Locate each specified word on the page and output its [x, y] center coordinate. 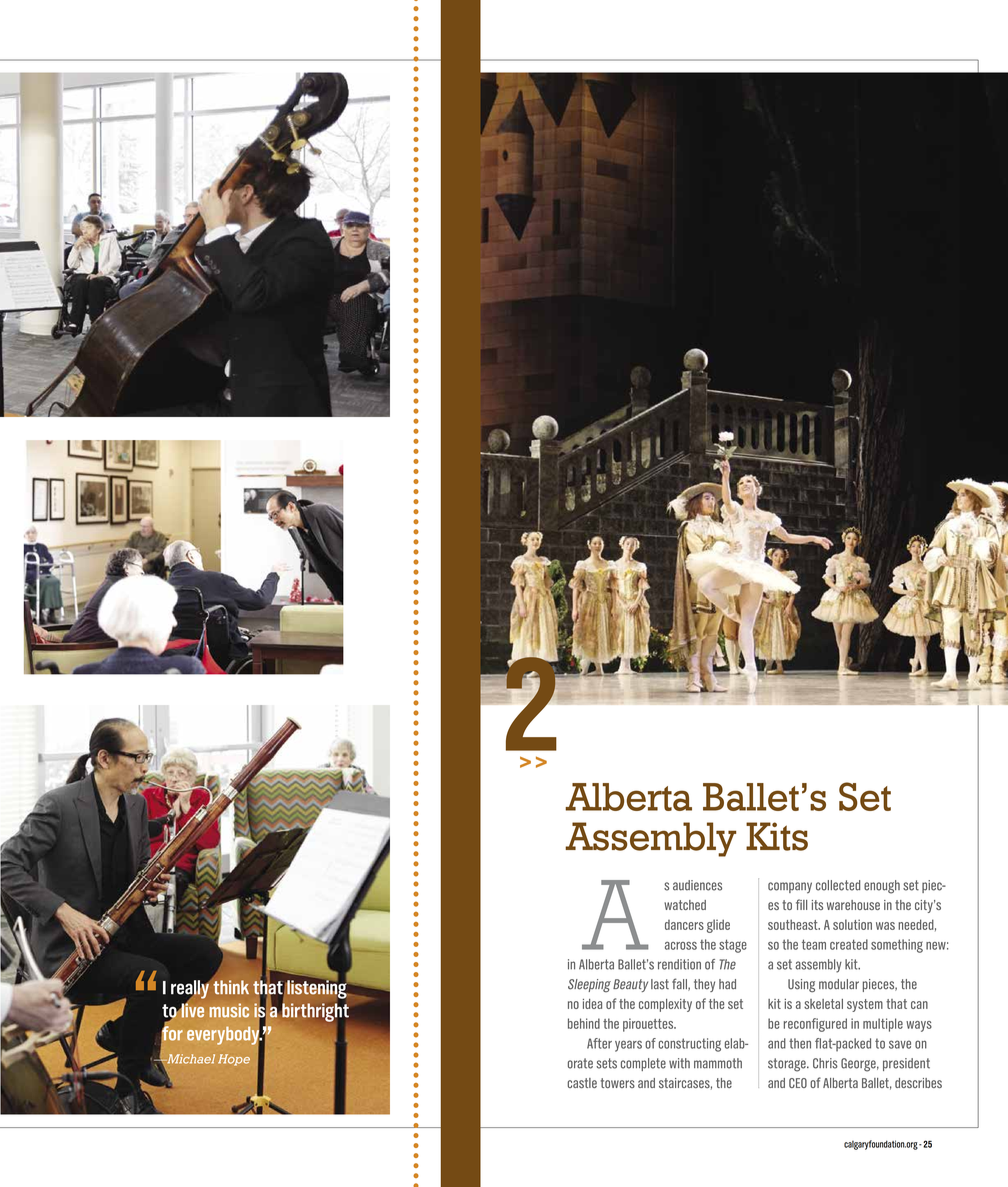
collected [838, 885]
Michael [191, 1059]
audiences [697, 885]
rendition [679, 964]
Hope [234, 1060]
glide [718, 926]
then [800, 1043]
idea [592, 1004]
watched [685, 905]
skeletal [823, 1004]
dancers [684, 925]
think [230, 986]
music [229, 1010]
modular [839, 984]
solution [852, 924]
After [599, 1043]
